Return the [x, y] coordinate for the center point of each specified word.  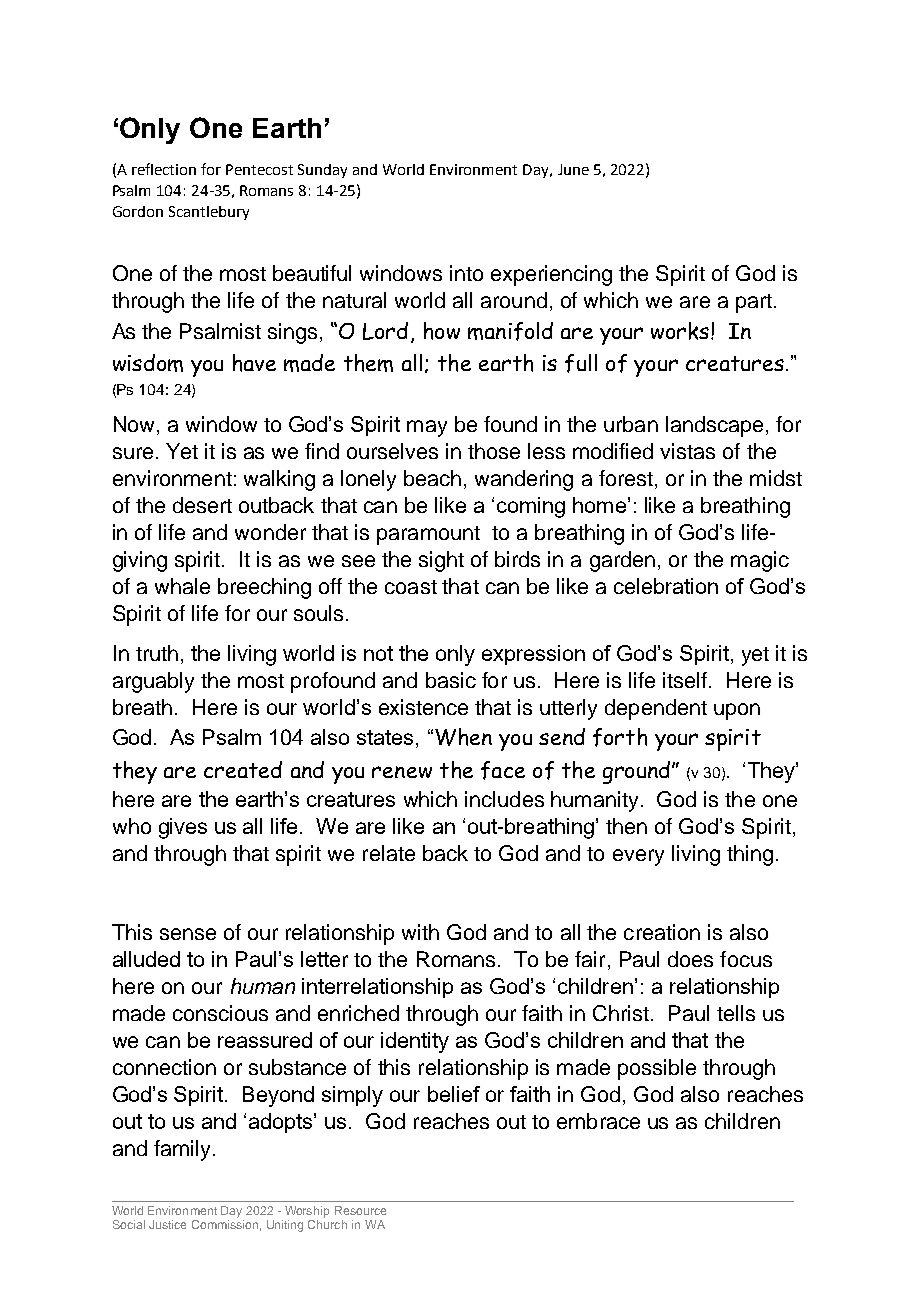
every [638, 857]
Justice [167, 1224]
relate [389, 853]
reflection [164, 169]
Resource [360, 1210]
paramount [428, 535]
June [573, 169]
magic [760, 561]
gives [183, 828]
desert [202, 505]
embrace [598, 1121]
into [466, 273]
